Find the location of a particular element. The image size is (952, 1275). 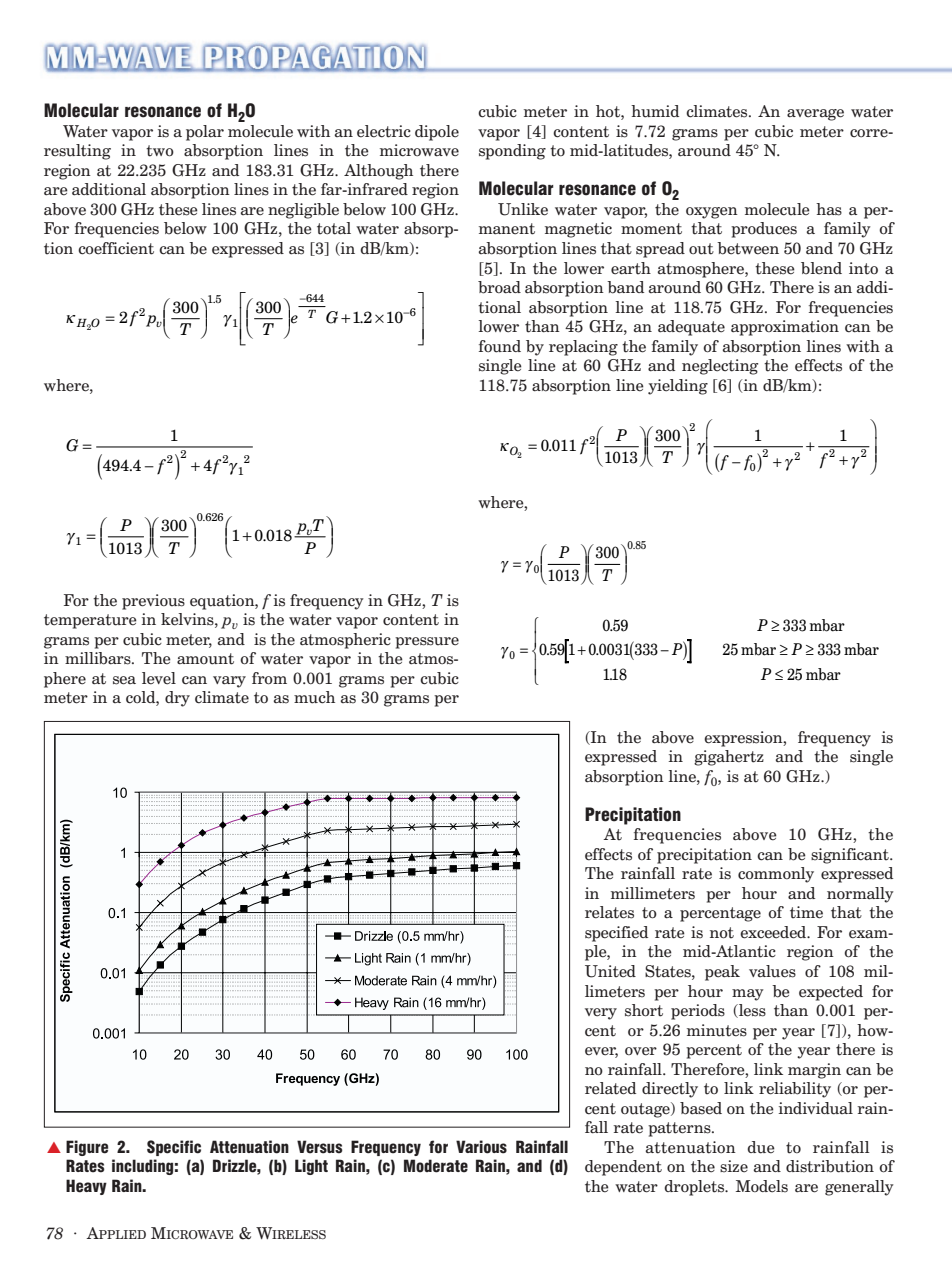

due is located at coordinates (761, 1147).
